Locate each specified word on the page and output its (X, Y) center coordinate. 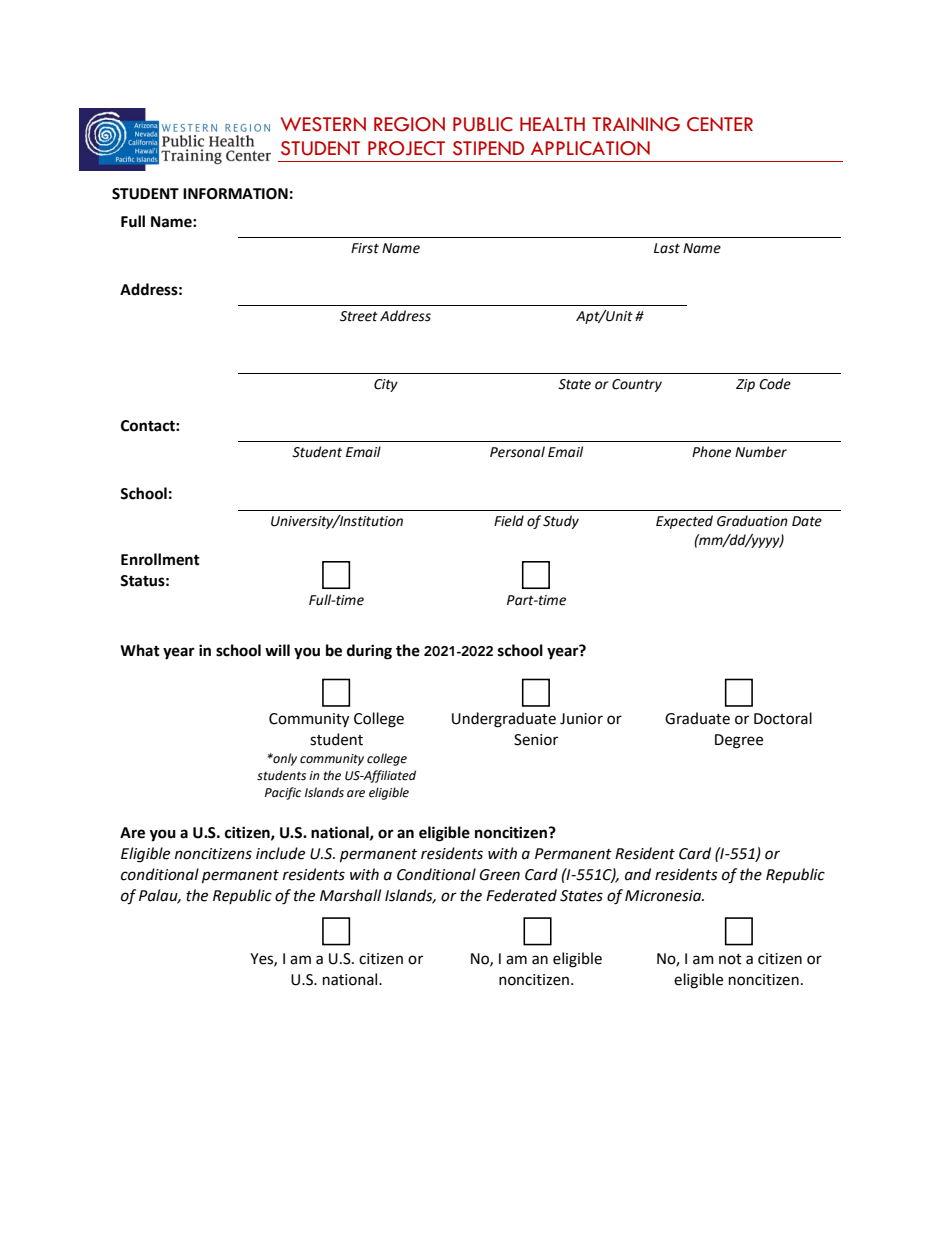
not (730, 959)
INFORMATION (235, 194)
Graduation (752, 521)
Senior (536, 740)
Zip (745, 385)
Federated (521, 895)
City (386, 385)
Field (509, 521)
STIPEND (488, 148)
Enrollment (160, 559)
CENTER (720, 124)
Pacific (283, 793)
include (280, 853)
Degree (739, 741)
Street (359, 316)
